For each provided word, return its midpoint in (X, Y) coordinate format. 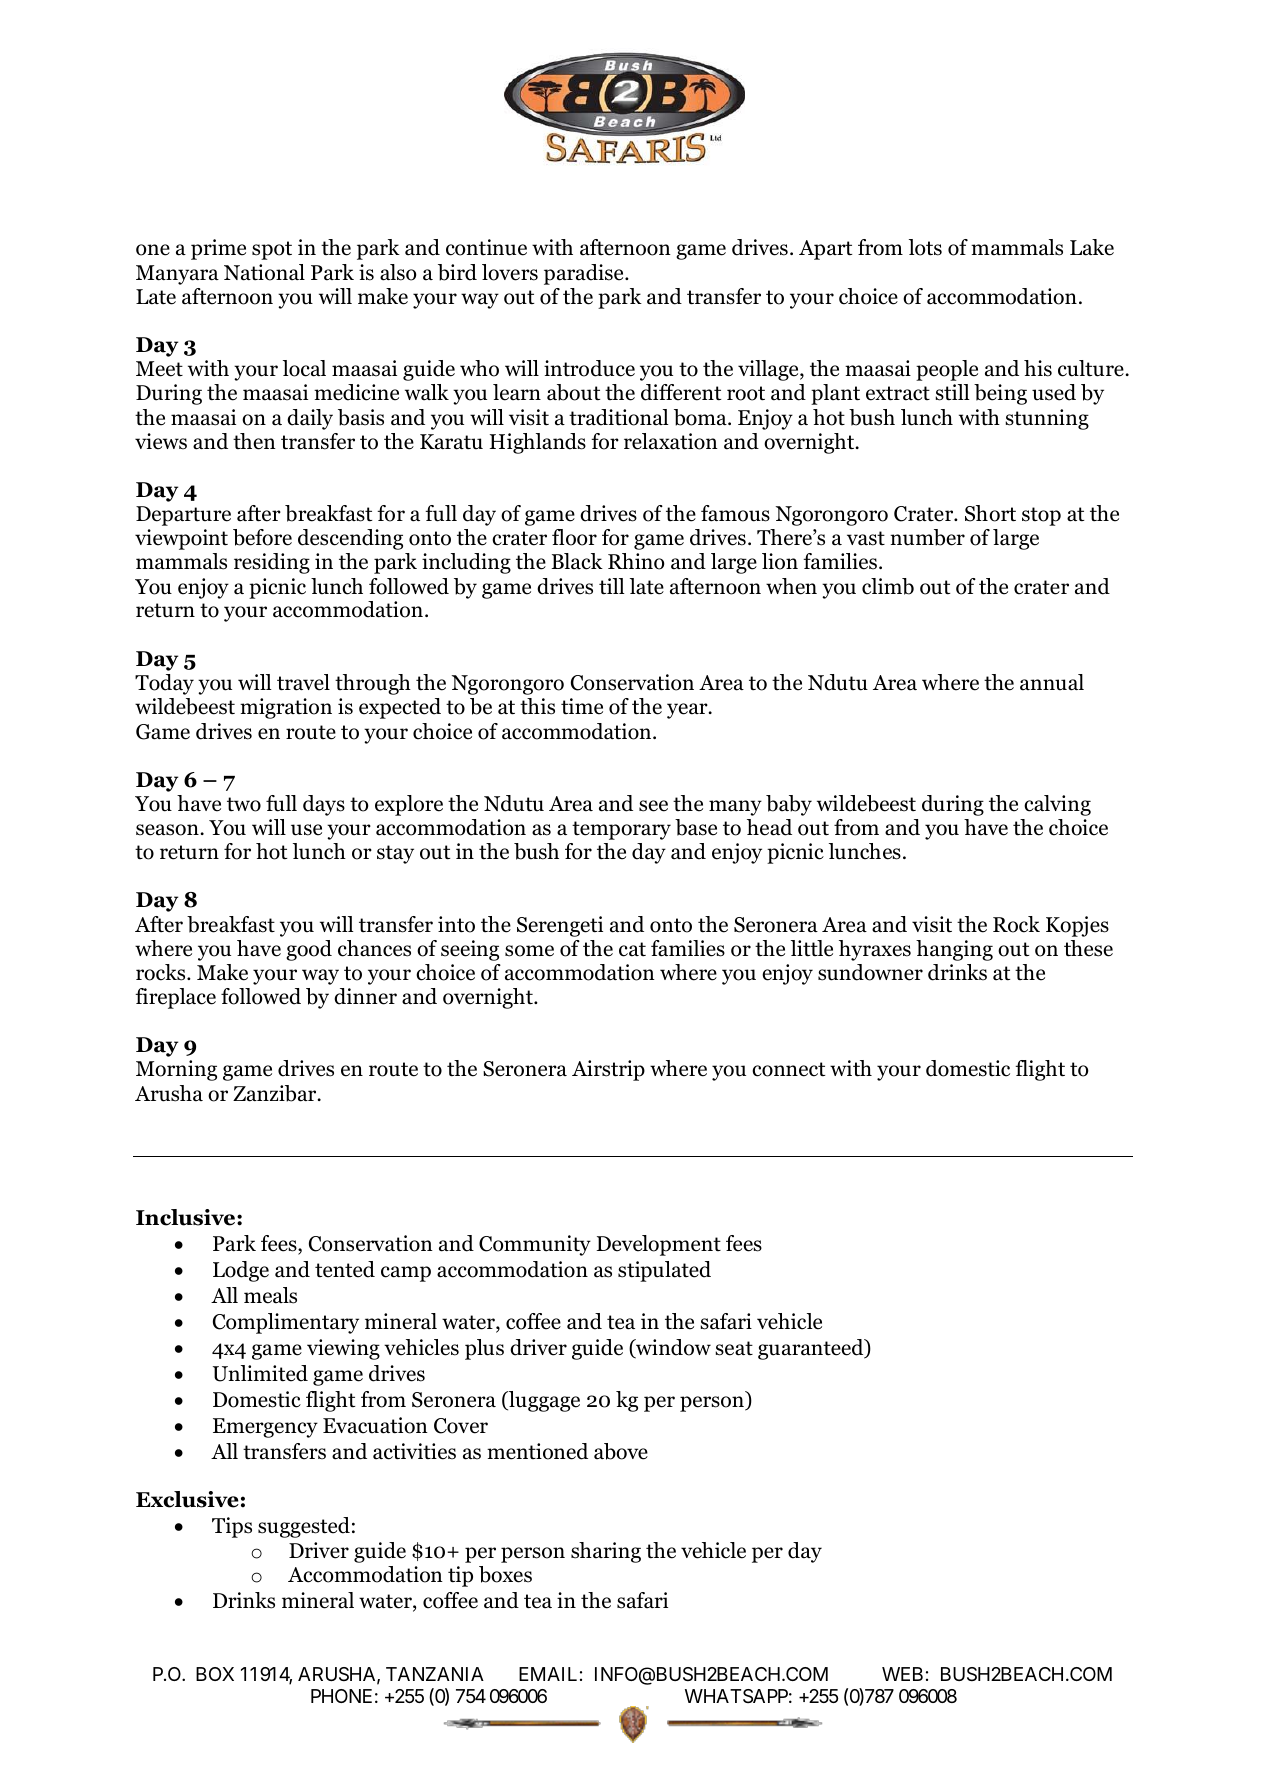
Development (658, 1245)
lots (925, 247)
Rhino (636, 561)
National (264, 272)
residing (272, 563)
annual (1052, 682)
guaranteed (812, 1349)
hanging (954, 950)
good (309, 950)
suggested (304, 1527)
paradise (585, 274)
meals (270, 1295)
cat (632, 949)
